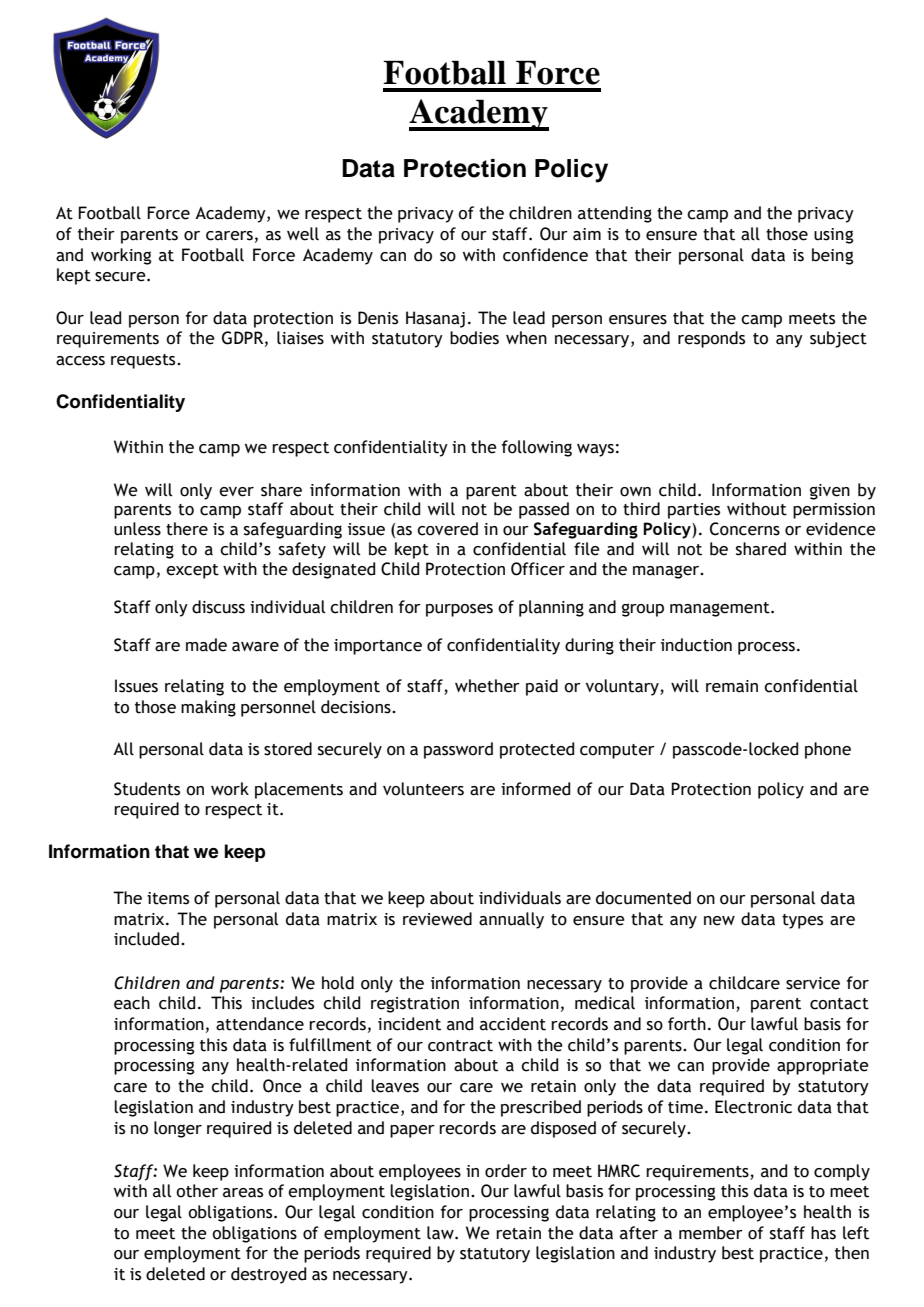 Image resolution: width=924 pixels, height=1307 pixels. I want to click on purposes, so click(459, 610).
